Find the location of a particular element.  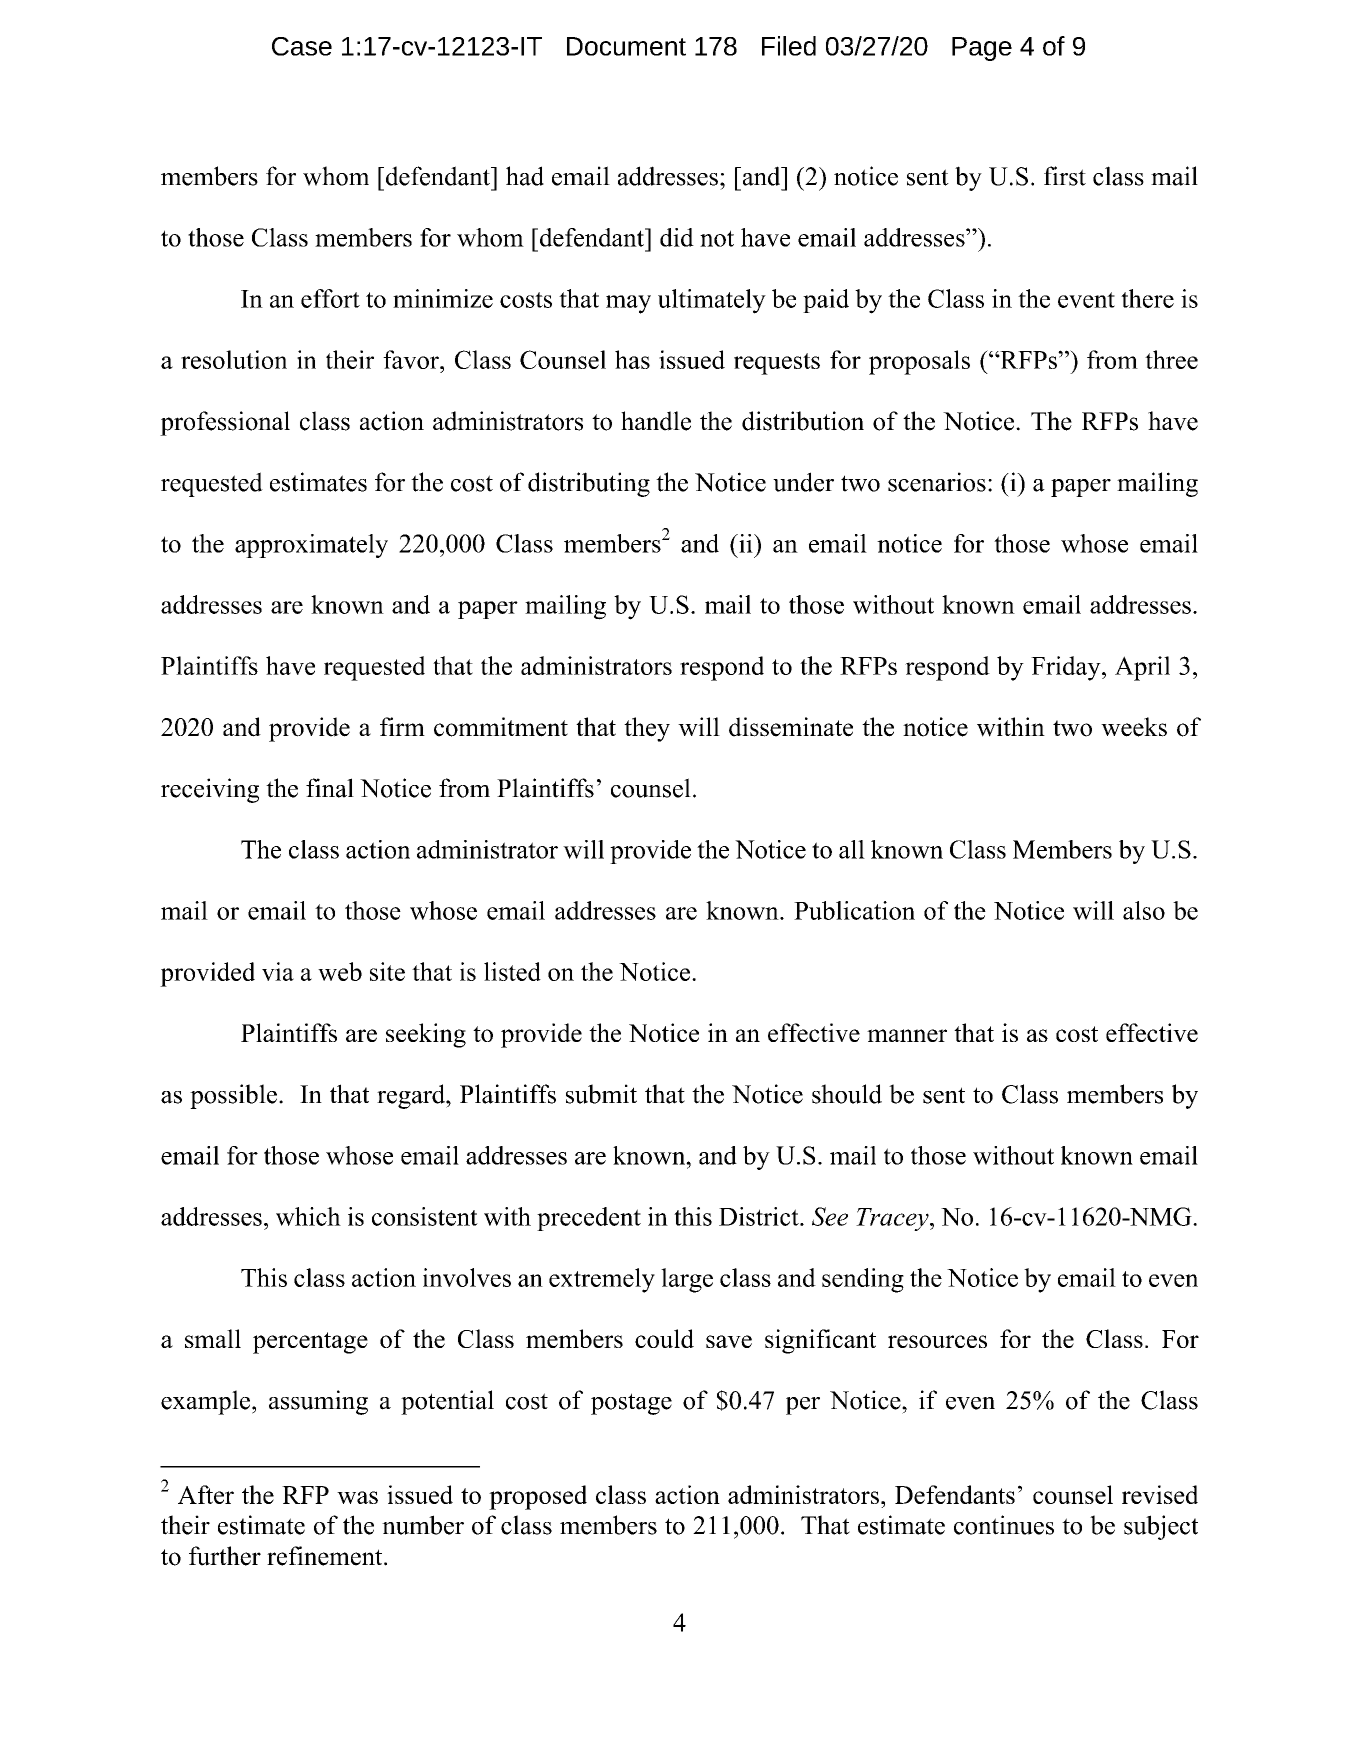

they is located at coordinates (647, 729).
